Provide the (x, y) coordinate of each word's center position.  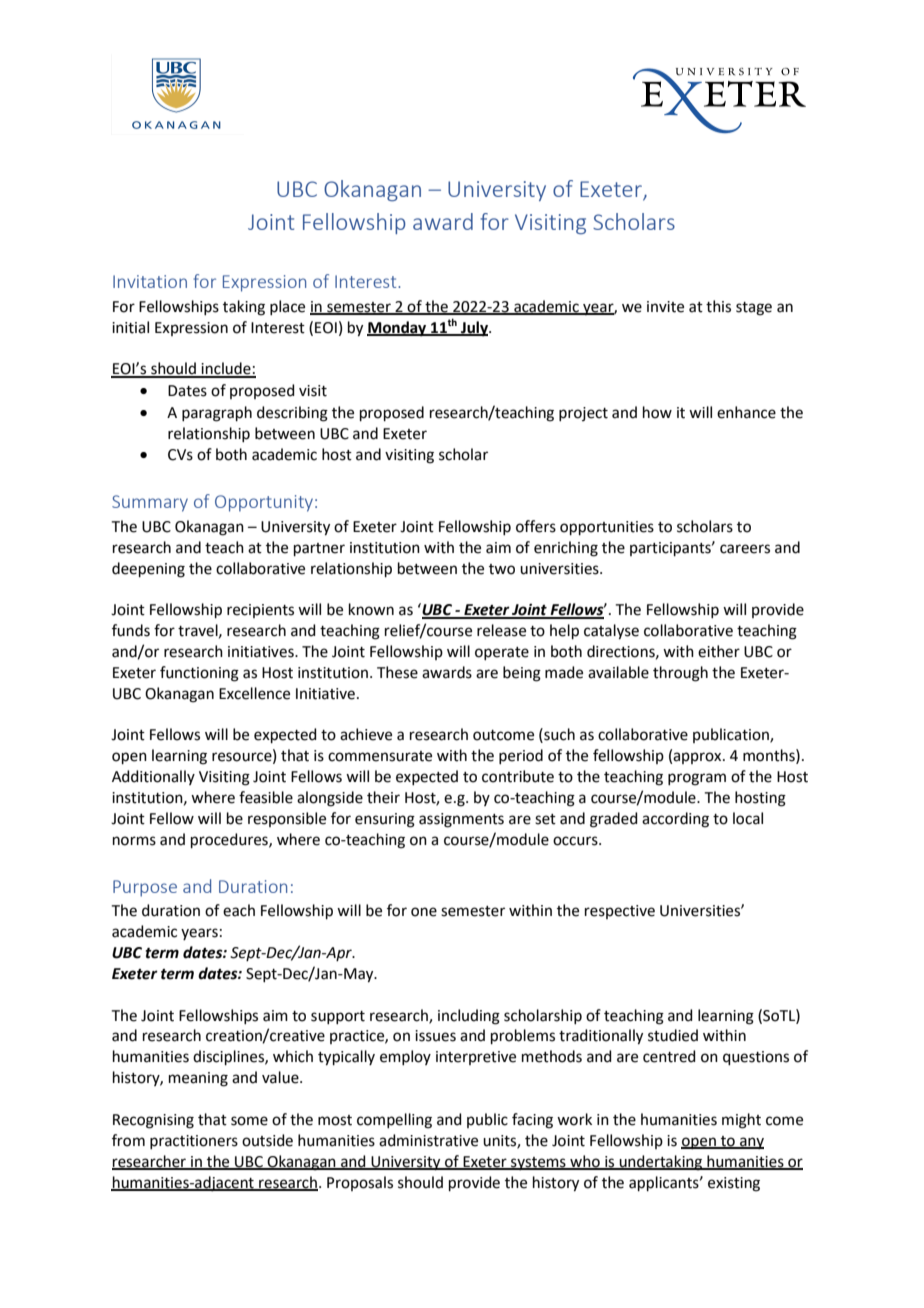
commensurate (380, 756)
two (502, 569)
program (697, 779)
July (475, 329)
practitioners (194, 1142)
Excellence (254, 693)
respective (620, 912)
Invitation (150, 281)
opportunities (607, 528)
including (469, 1017)
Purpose (145, 888)
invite (665, 307)
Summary (150, 503)
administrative (428, 1140)
